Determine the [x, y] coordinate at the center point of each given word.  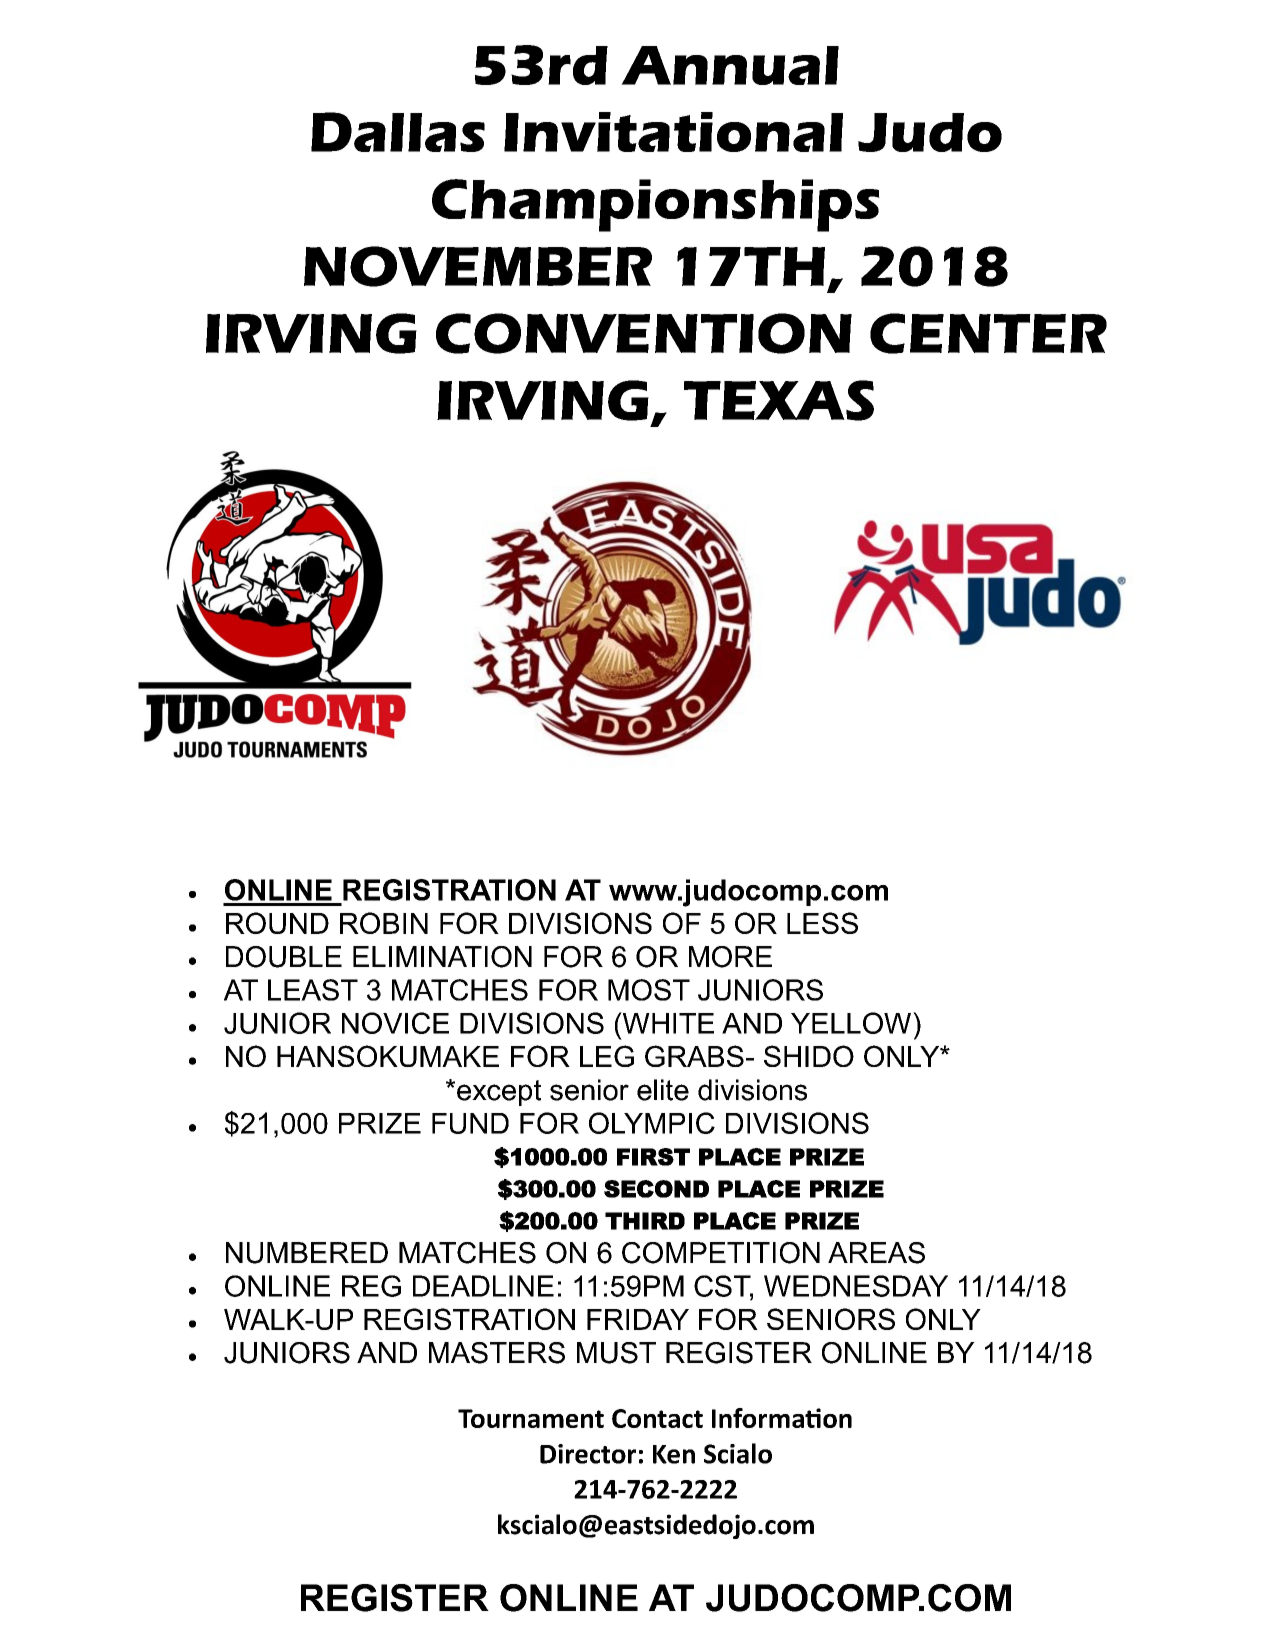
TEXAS [779, 400]
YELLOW [852, 1023]
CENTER [988, 333]
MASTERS [497, 1353]
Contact [657, 1418]
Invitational [673, 132]
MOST [649, 990]
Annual [730, 65]
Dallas [398, 132]
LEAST [313, 990]
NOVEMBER [478, 266]
